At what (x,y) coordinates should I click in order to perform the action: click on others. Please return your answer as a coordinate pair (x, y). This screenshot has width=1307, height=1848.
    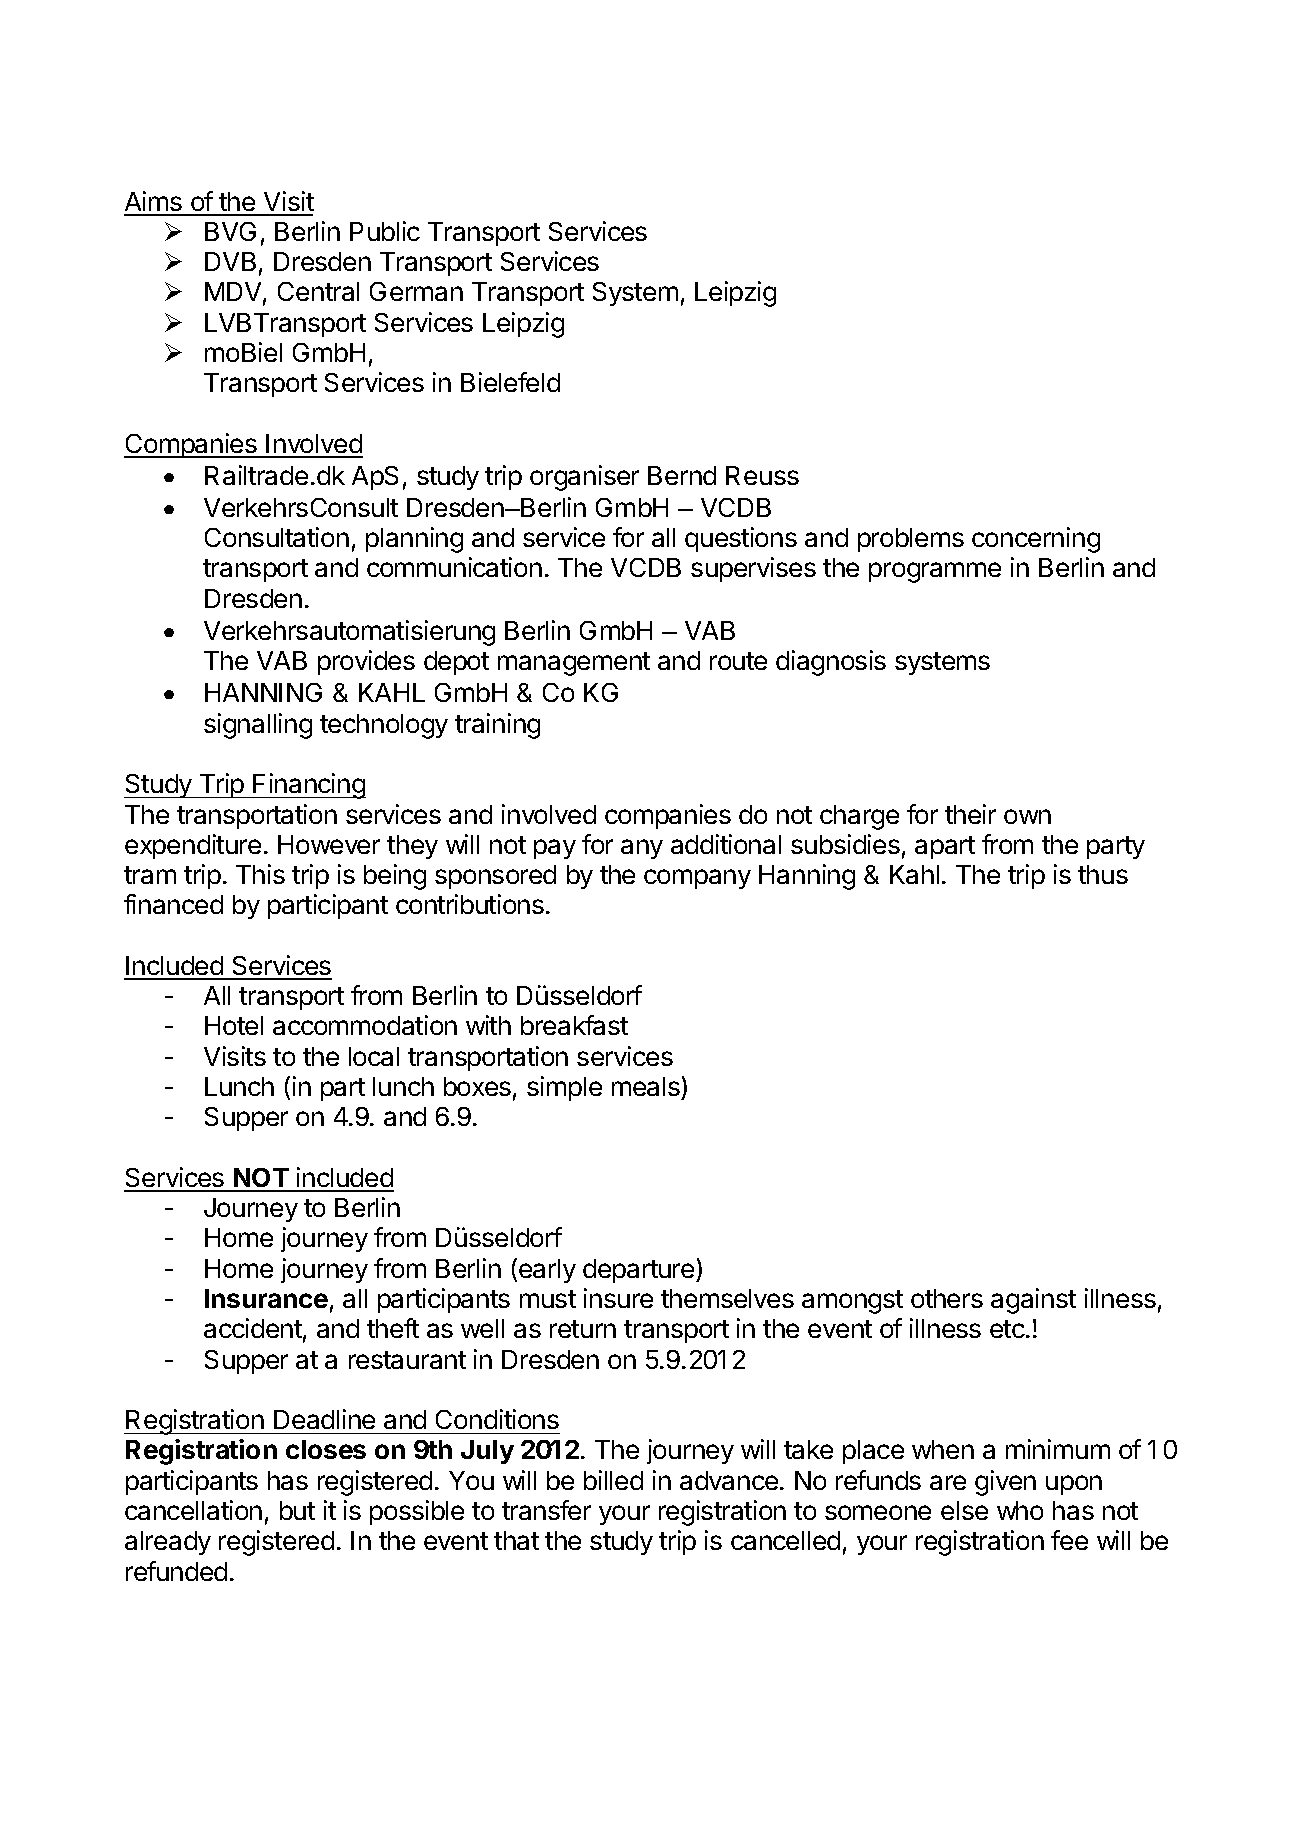
    Looking at the image, I should click on (947, 1298).
